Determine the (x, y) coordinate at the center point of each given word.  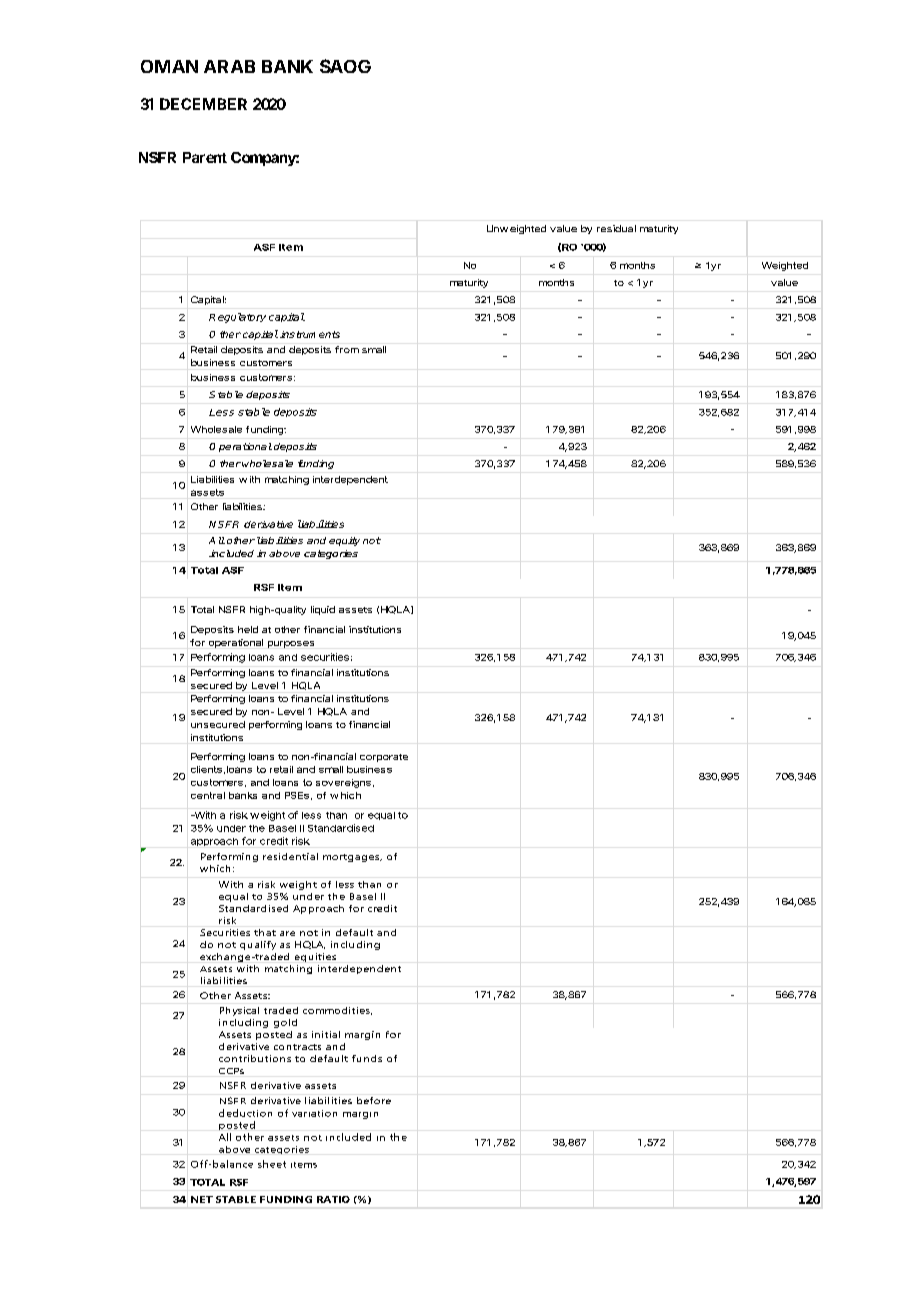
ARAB (229, 66)
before (374, 1100)
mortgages (352, 858)
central (208, 795)
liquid (323, 610)
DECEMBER (203, 104)
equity (344, 541)
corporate (384, 758)
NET (202, 1199)
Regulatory (237, 318)
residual (616, 228)
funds (367, 1058)
